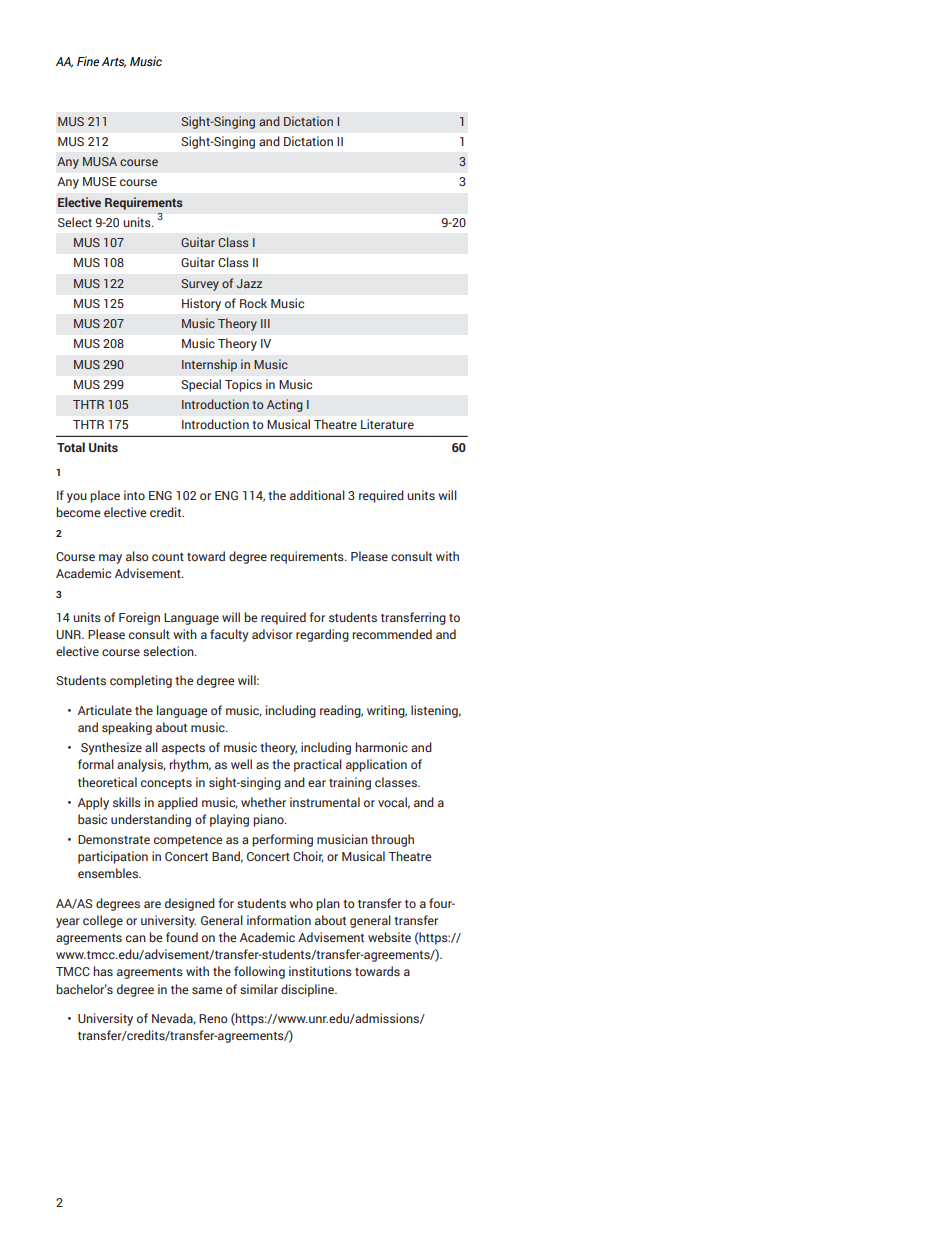  What do you see at coordinates (229, 635) in the screenshot?
I see `faculty` at bounding box center [229, 635].
